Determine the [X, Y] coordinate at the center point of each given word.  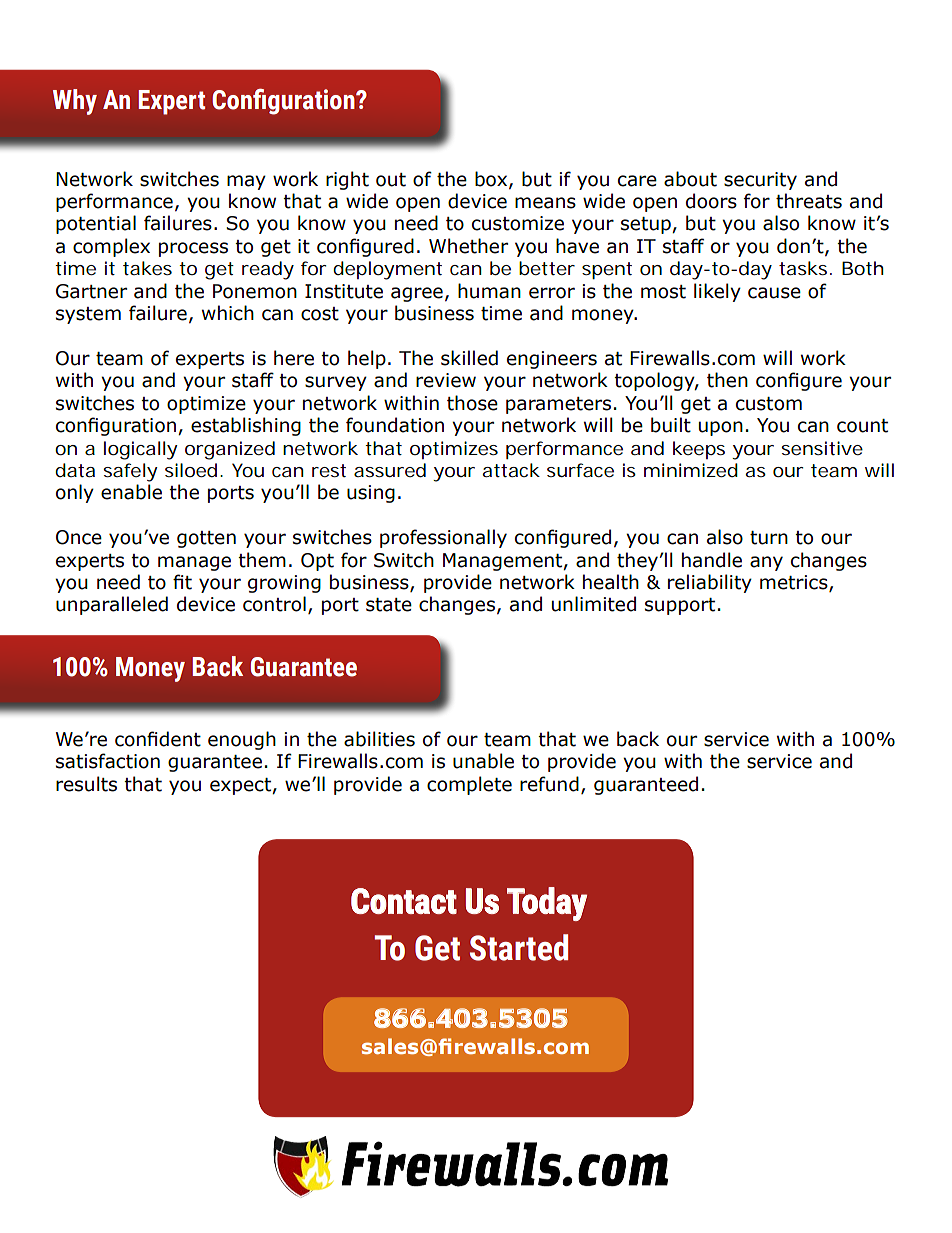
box [492, 179]
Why [75, 102]
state [389, 605]
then [727, 380]
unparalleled [112, 605]
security [760, 181]
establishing [246, 426]
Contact [404, 901]
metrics [795, 583]
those [472, 403]
